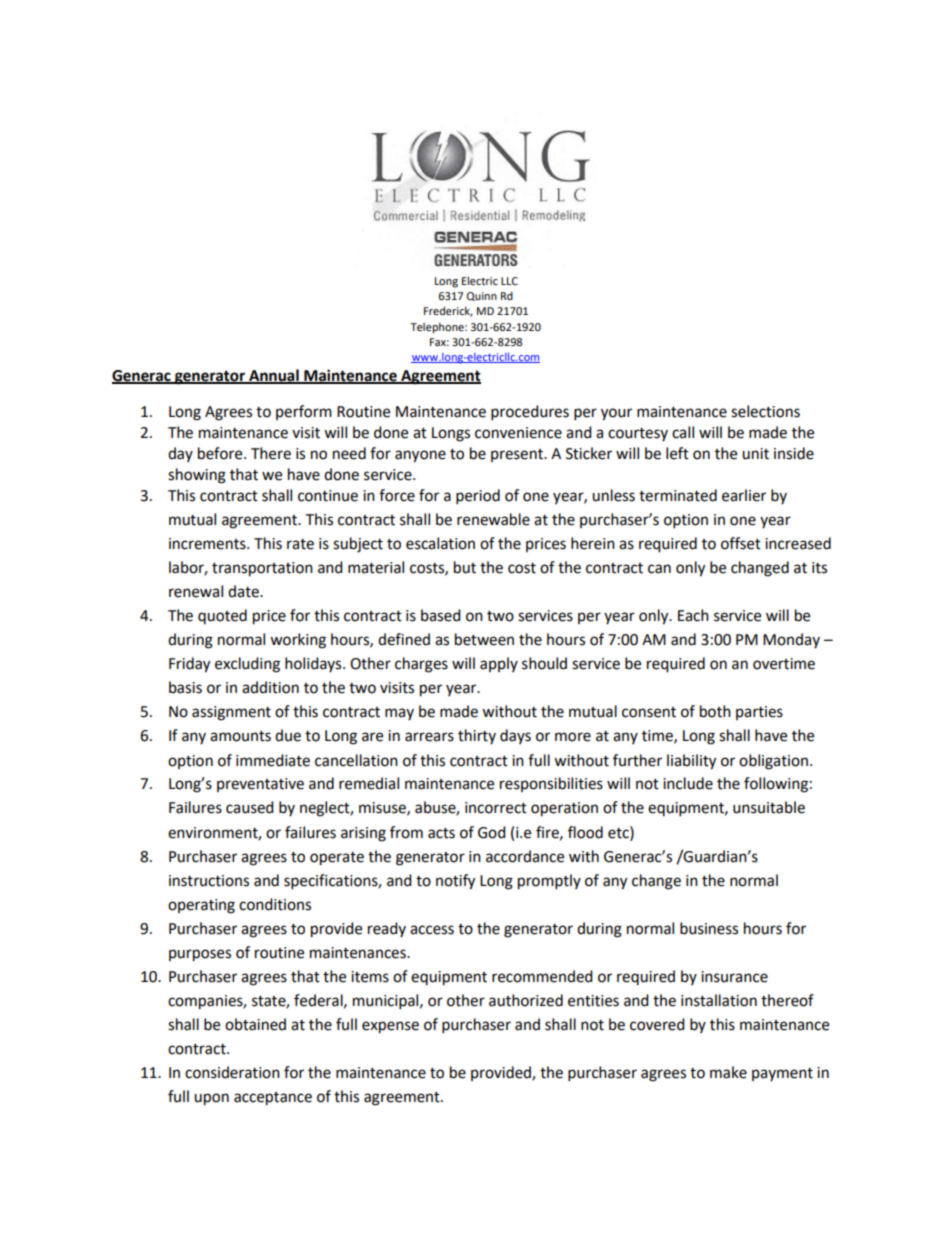 This document has width=952, height=1233. Describe the element at coordinates (492, 832) in the document. I see `God` at that location.
